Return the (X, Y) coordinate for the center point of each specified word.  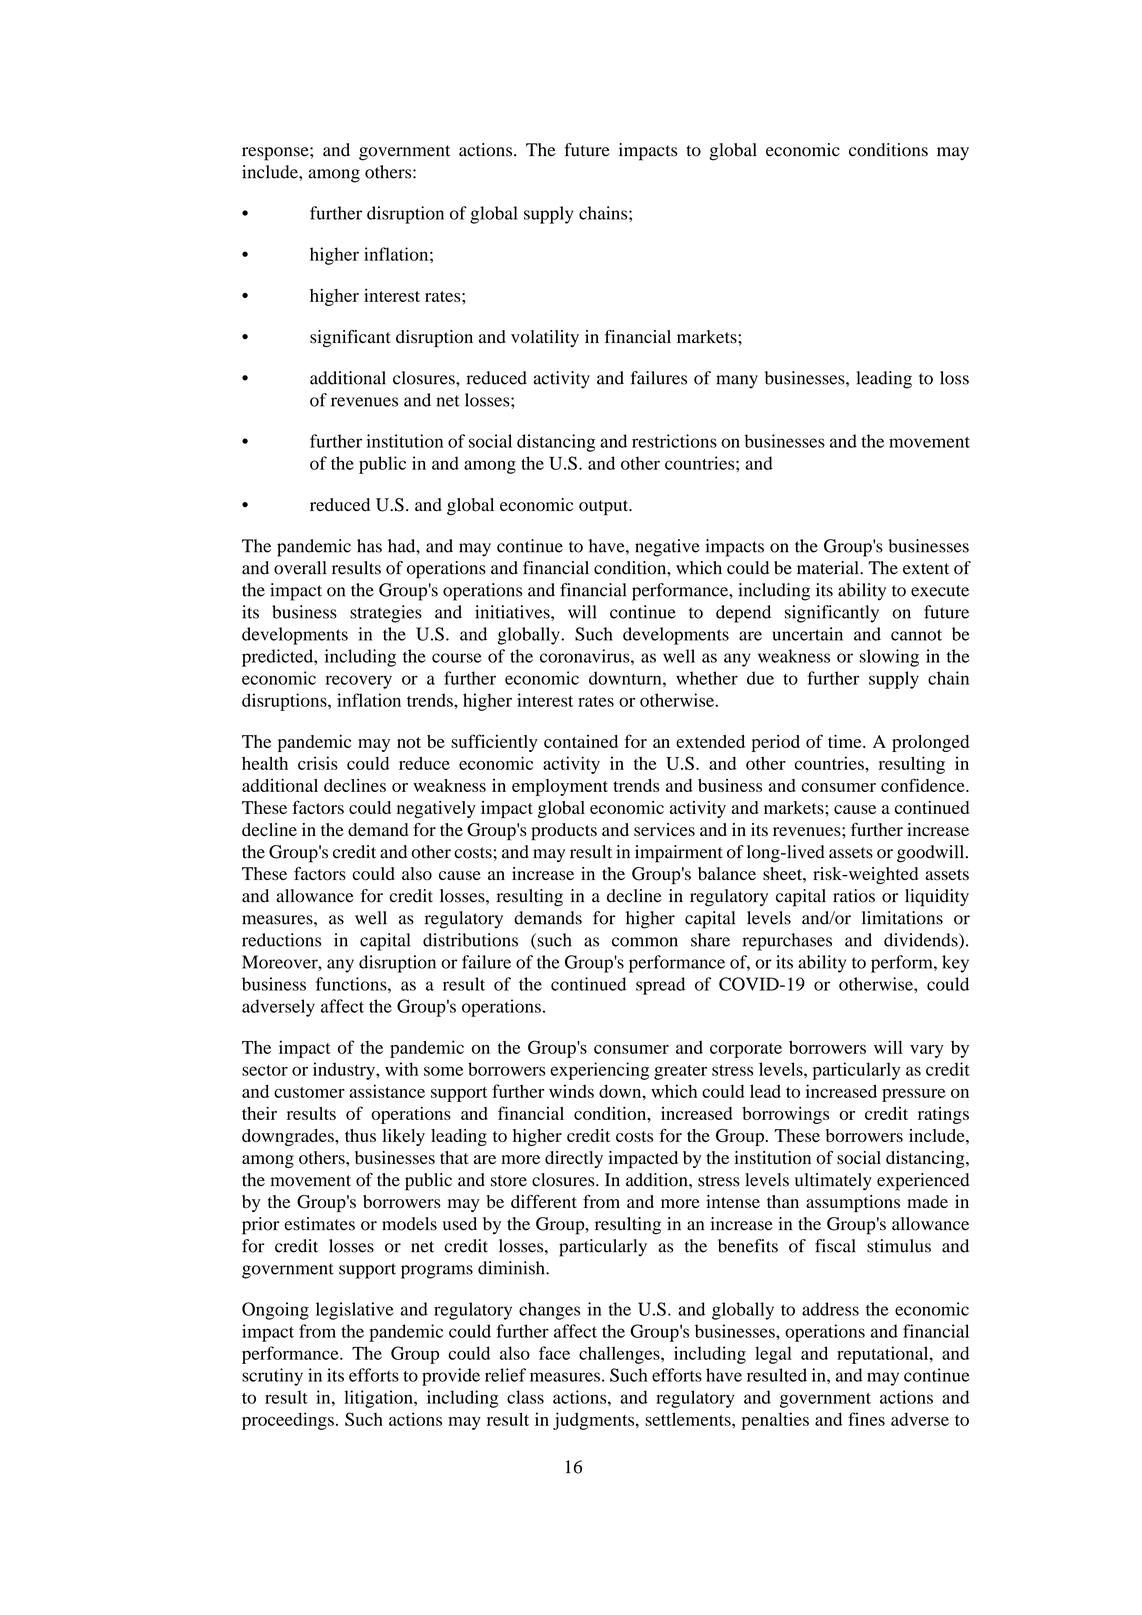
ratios (854, 896)
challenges (620, 1355)
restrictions (674, 441)
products (564, 832)
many (737, 382)
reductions (281, 940)
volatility (545, 338)
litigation (379, 1399)
